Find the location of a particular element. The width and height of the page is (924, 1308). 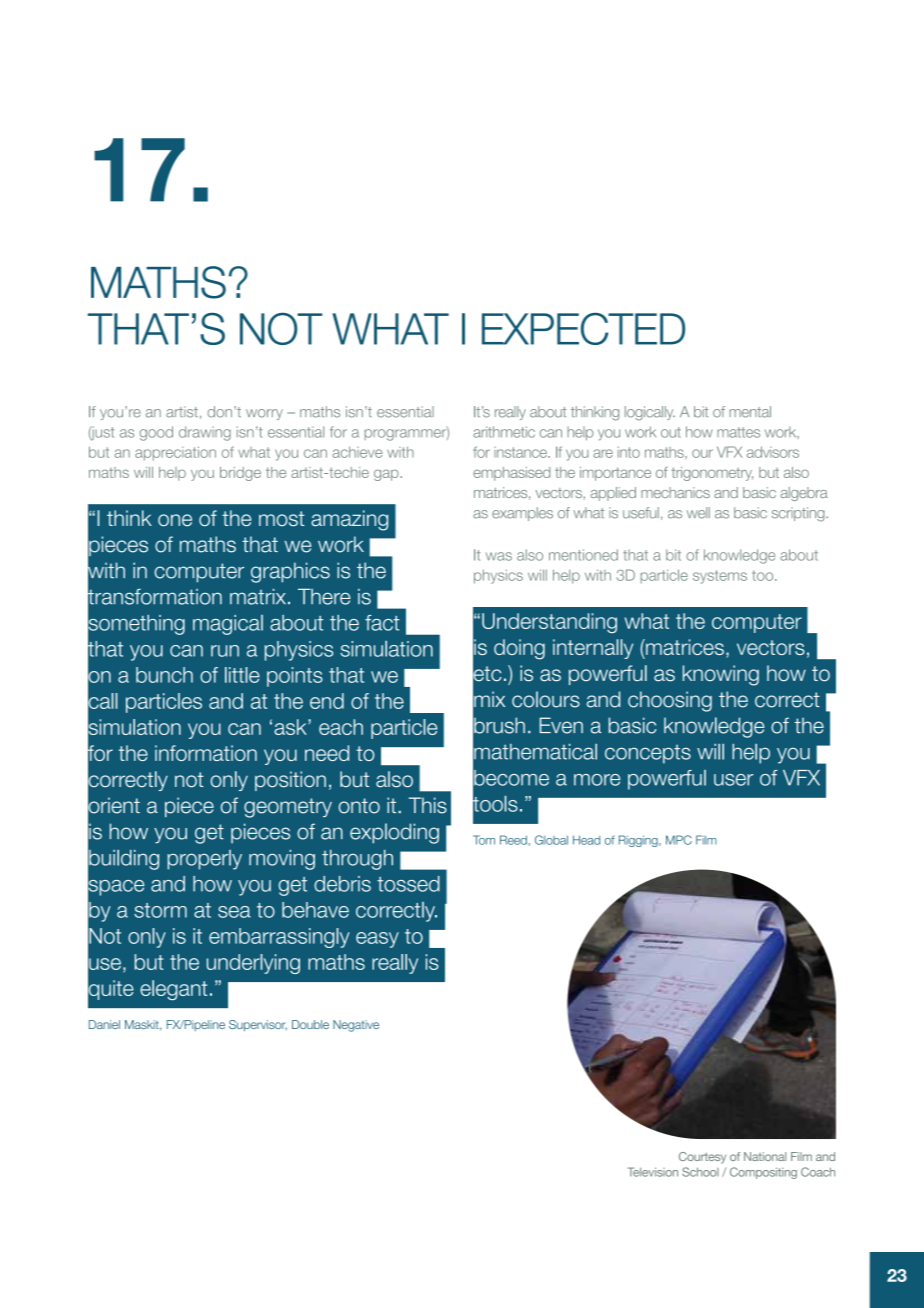

systems is located at coordinates (720, 577).
